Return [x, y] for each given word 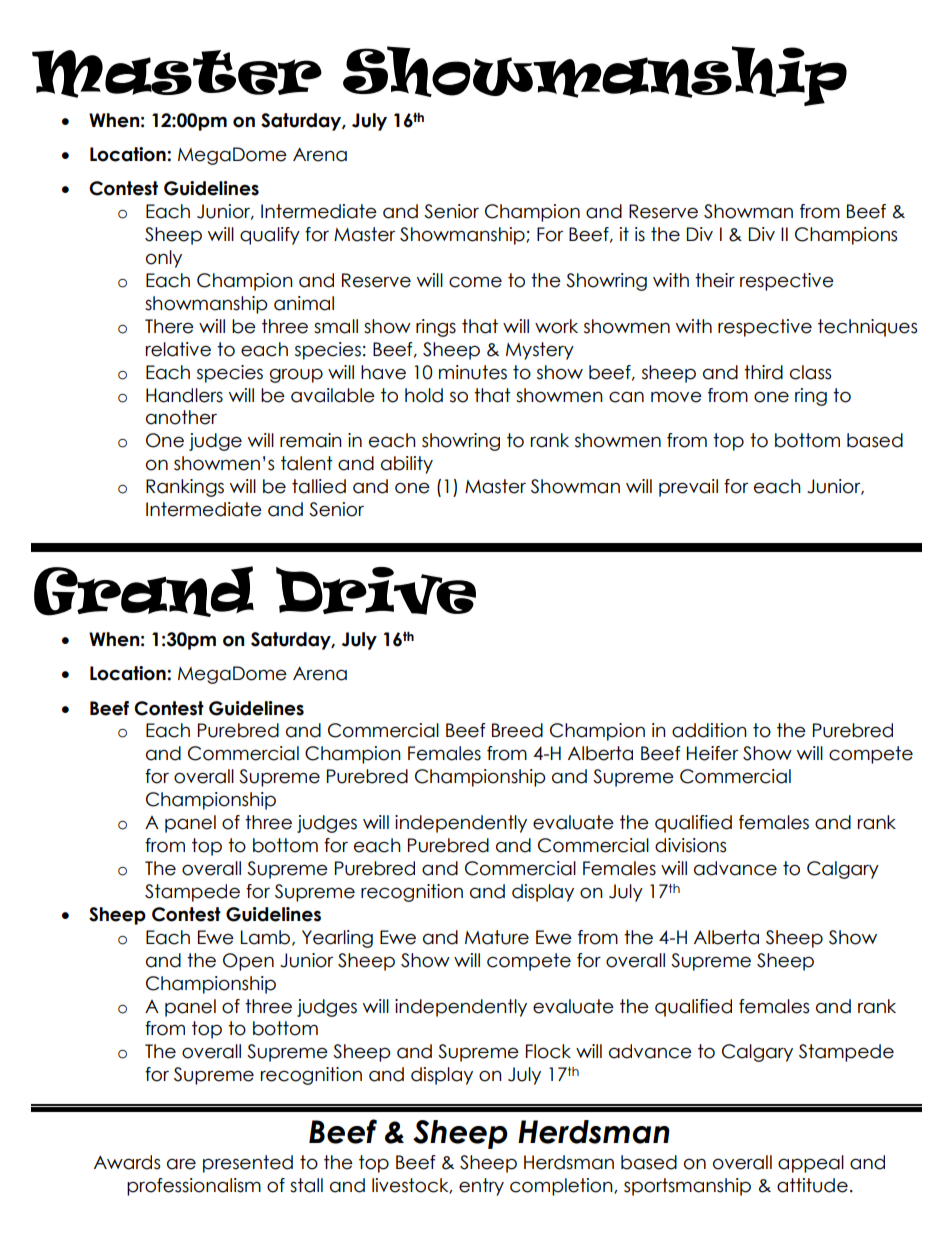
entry [481, 1187]
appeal [811, 1164]
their [715, 280]
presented [248, 1164]
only [164, 259]
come [475, 282]
